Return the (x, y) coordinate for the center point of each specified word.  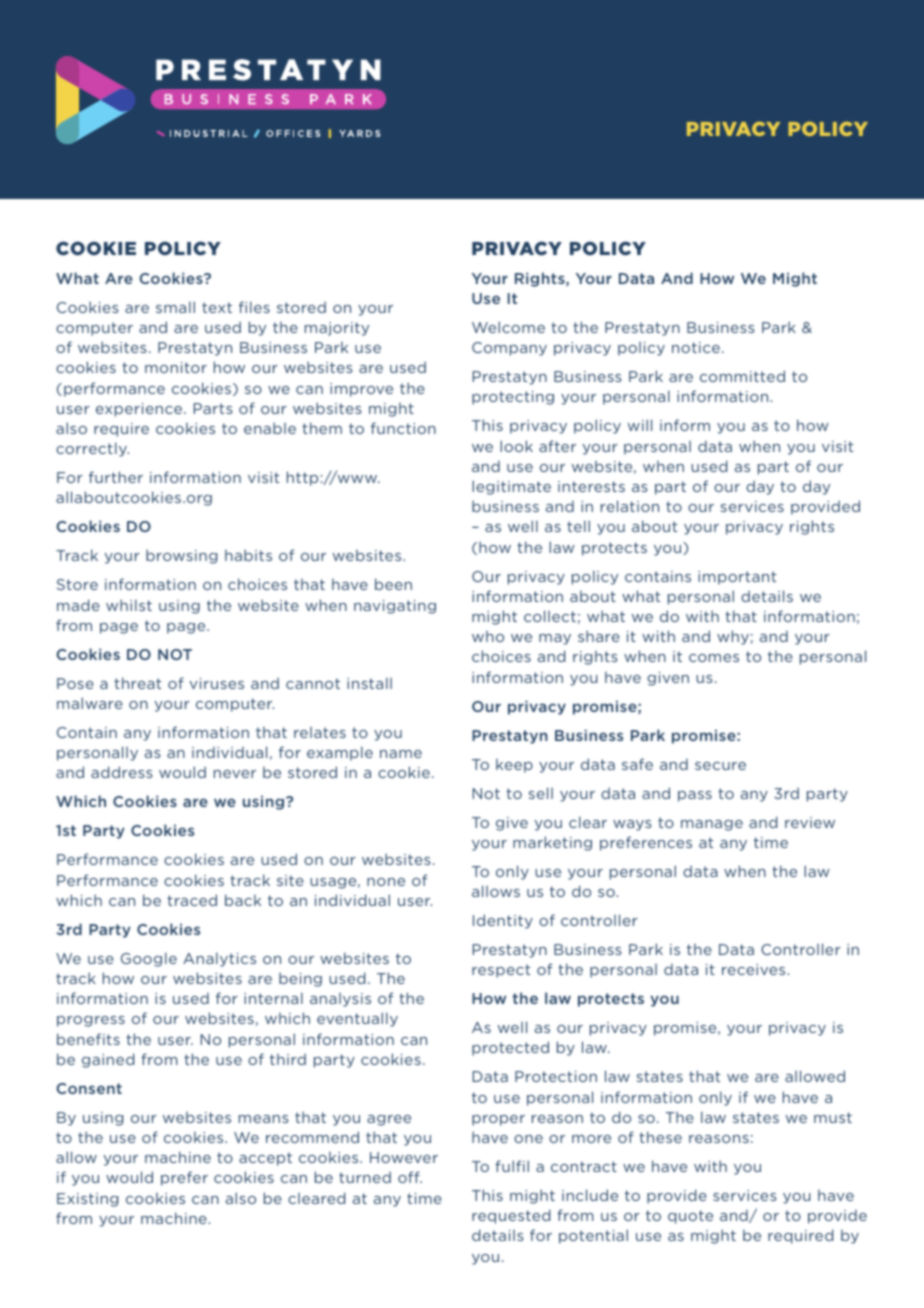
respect (501, 971)
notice (696, 347)
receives (755, 969)
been (393, 584)
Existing (87, 1200)
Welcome (508, 327)
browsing (181, 556)
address (122, 772)
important (737, 578)
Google (149, 959)
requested (511, 1216)
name (401, 754)
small (175, 307)
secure (720, 766)
